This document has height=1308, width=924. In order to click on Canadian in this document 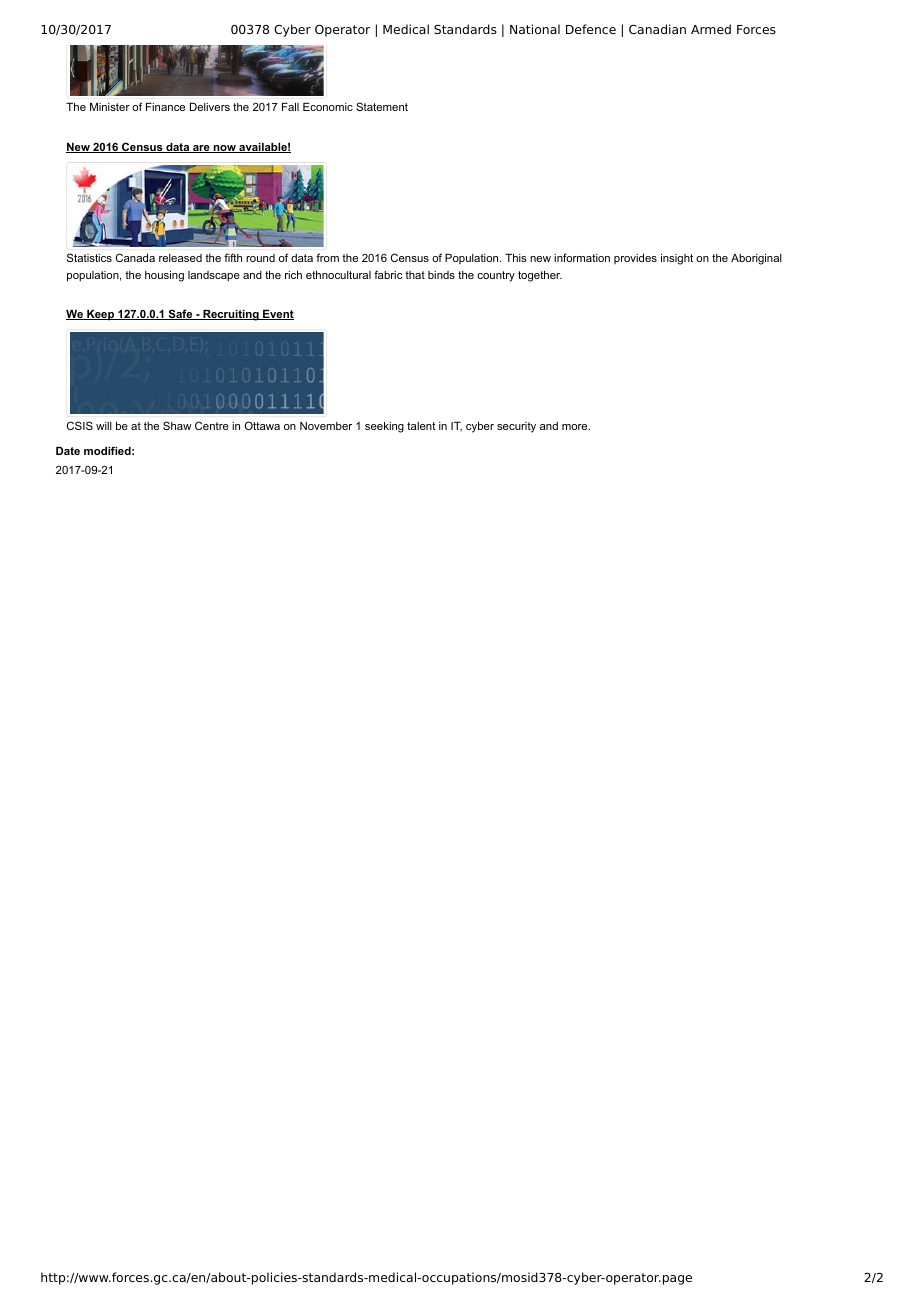, I will do `click(657, 29)`.
